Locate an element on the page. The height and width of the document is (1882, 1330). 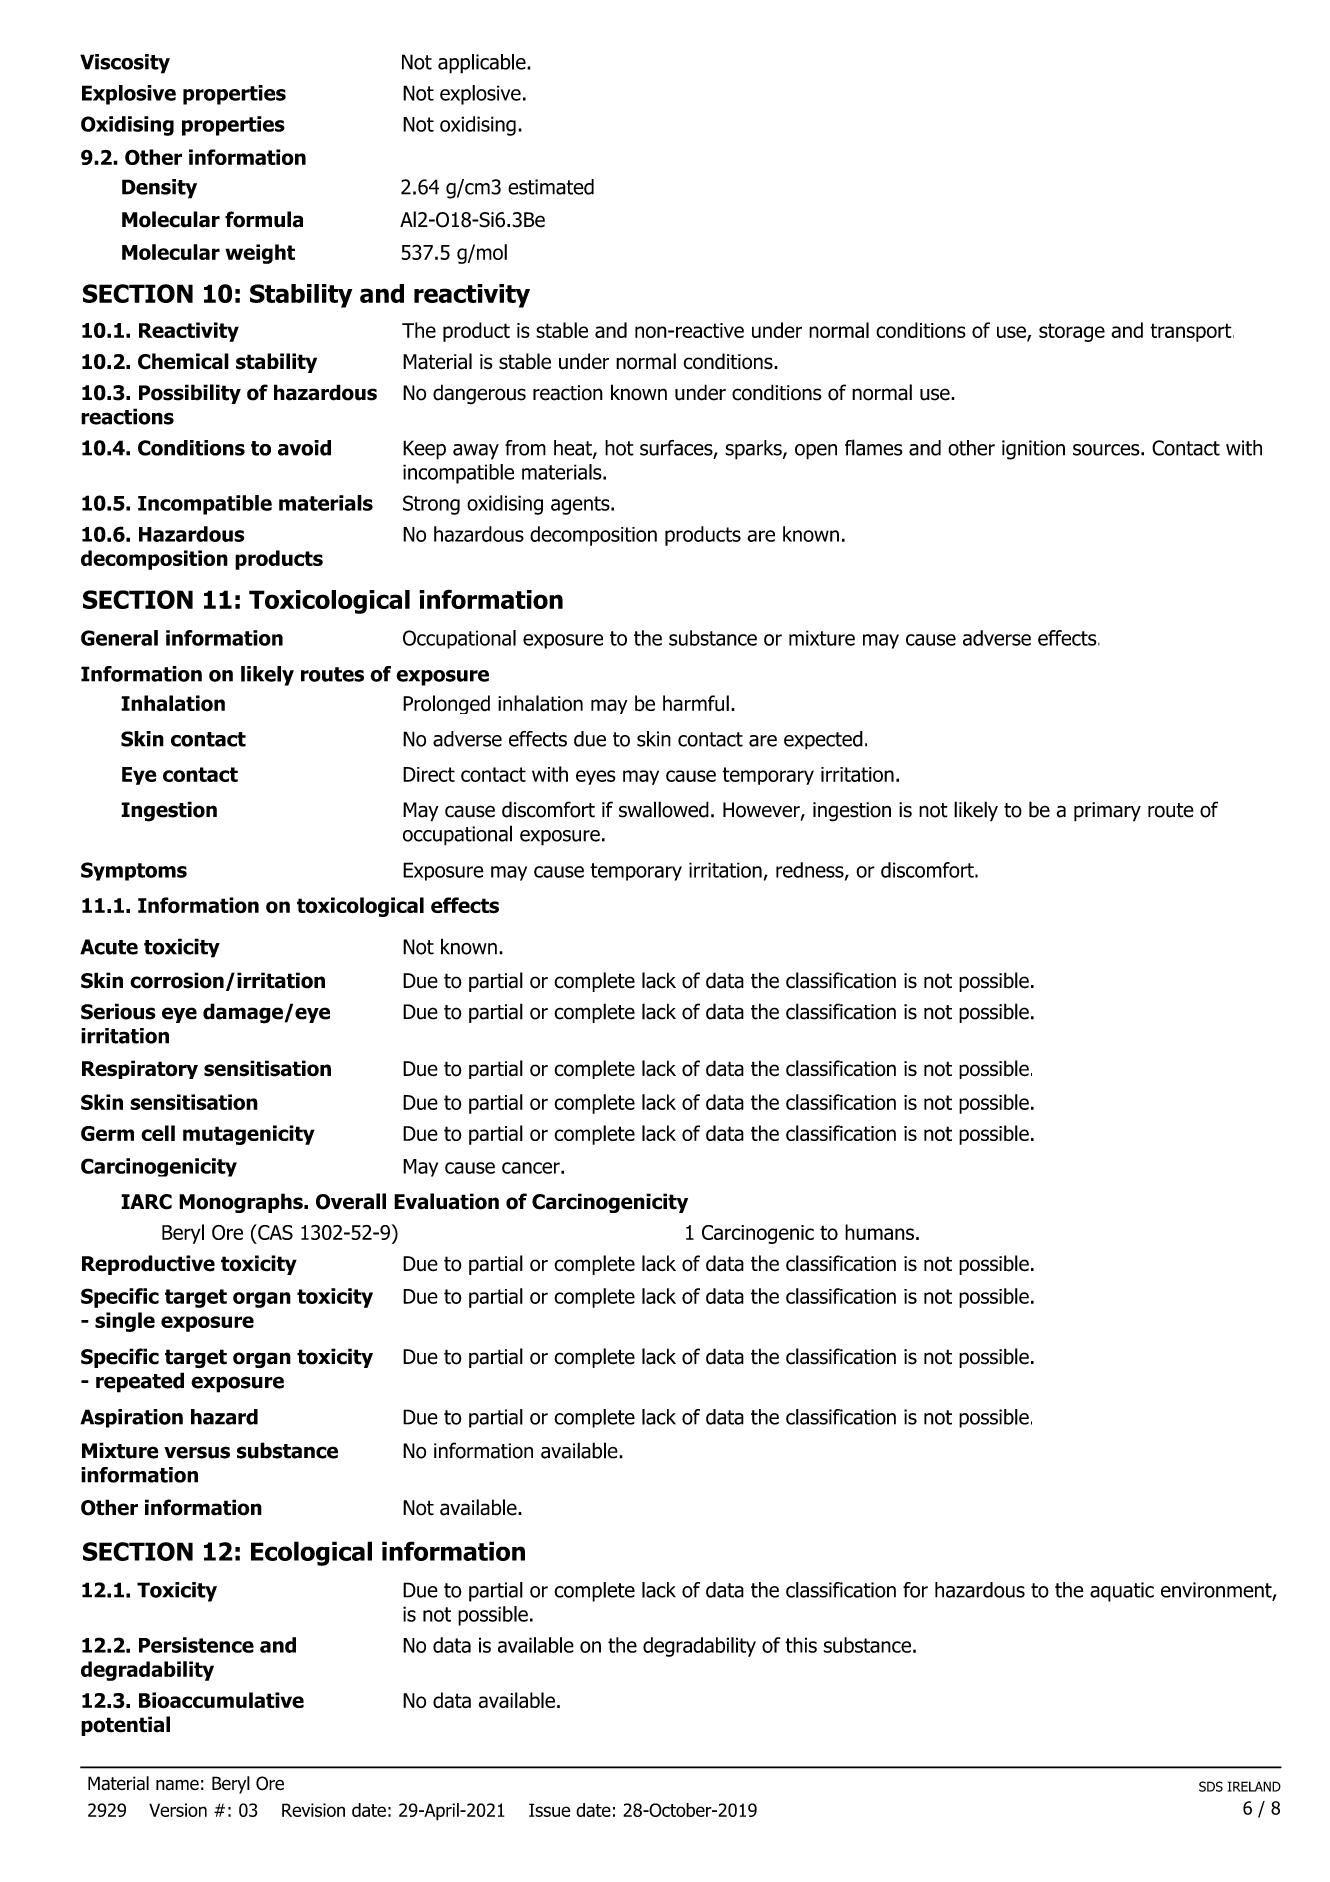
primary is located at coordinates (1107, 812).
